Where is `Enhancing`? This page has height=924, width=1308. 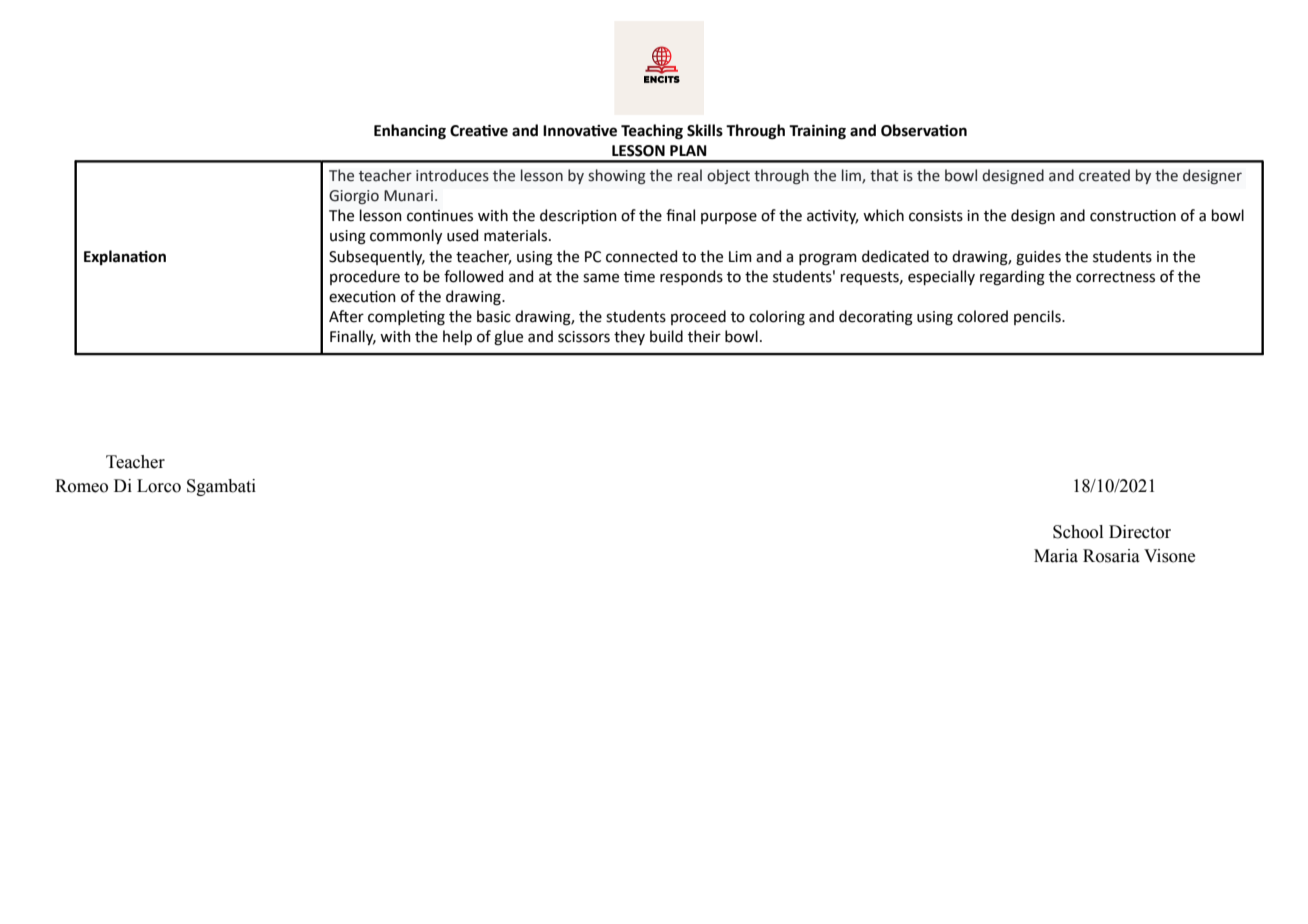 Enhancing is located at coordinates (410, 132).
